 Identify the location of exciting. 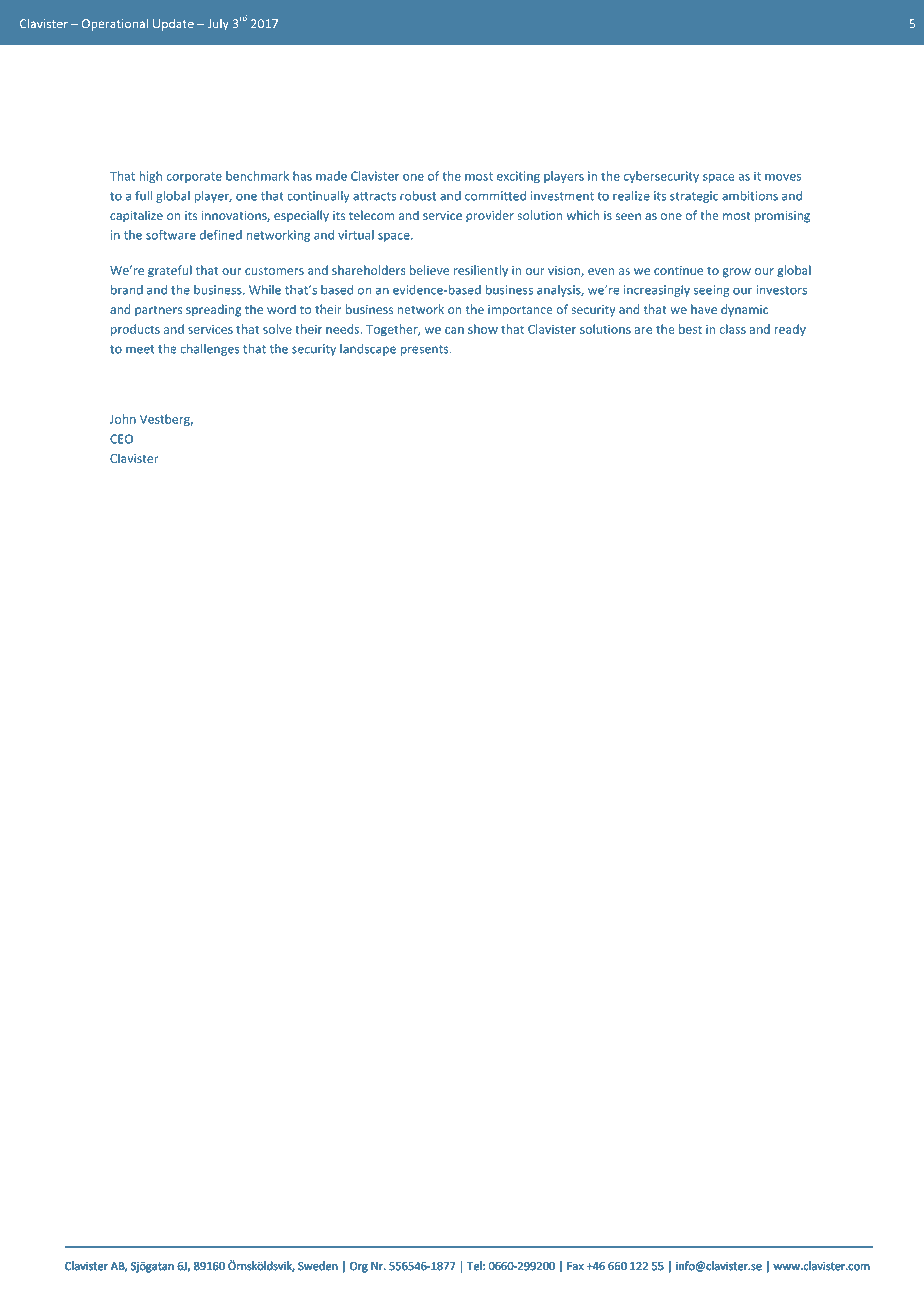
(518, 177).
